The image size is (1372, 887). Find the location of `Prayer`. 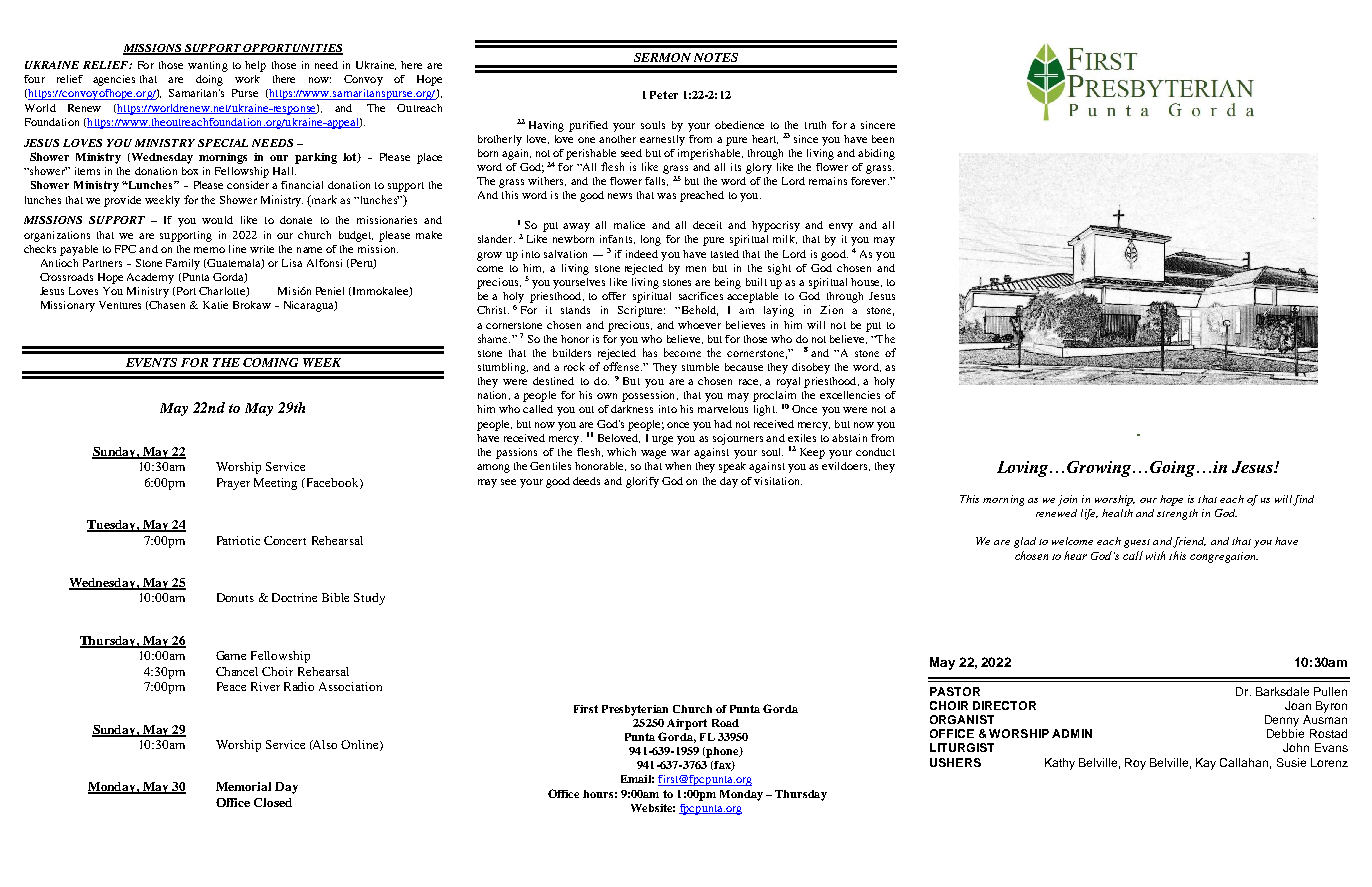

Prayer is located at coordinates (233, 484).
